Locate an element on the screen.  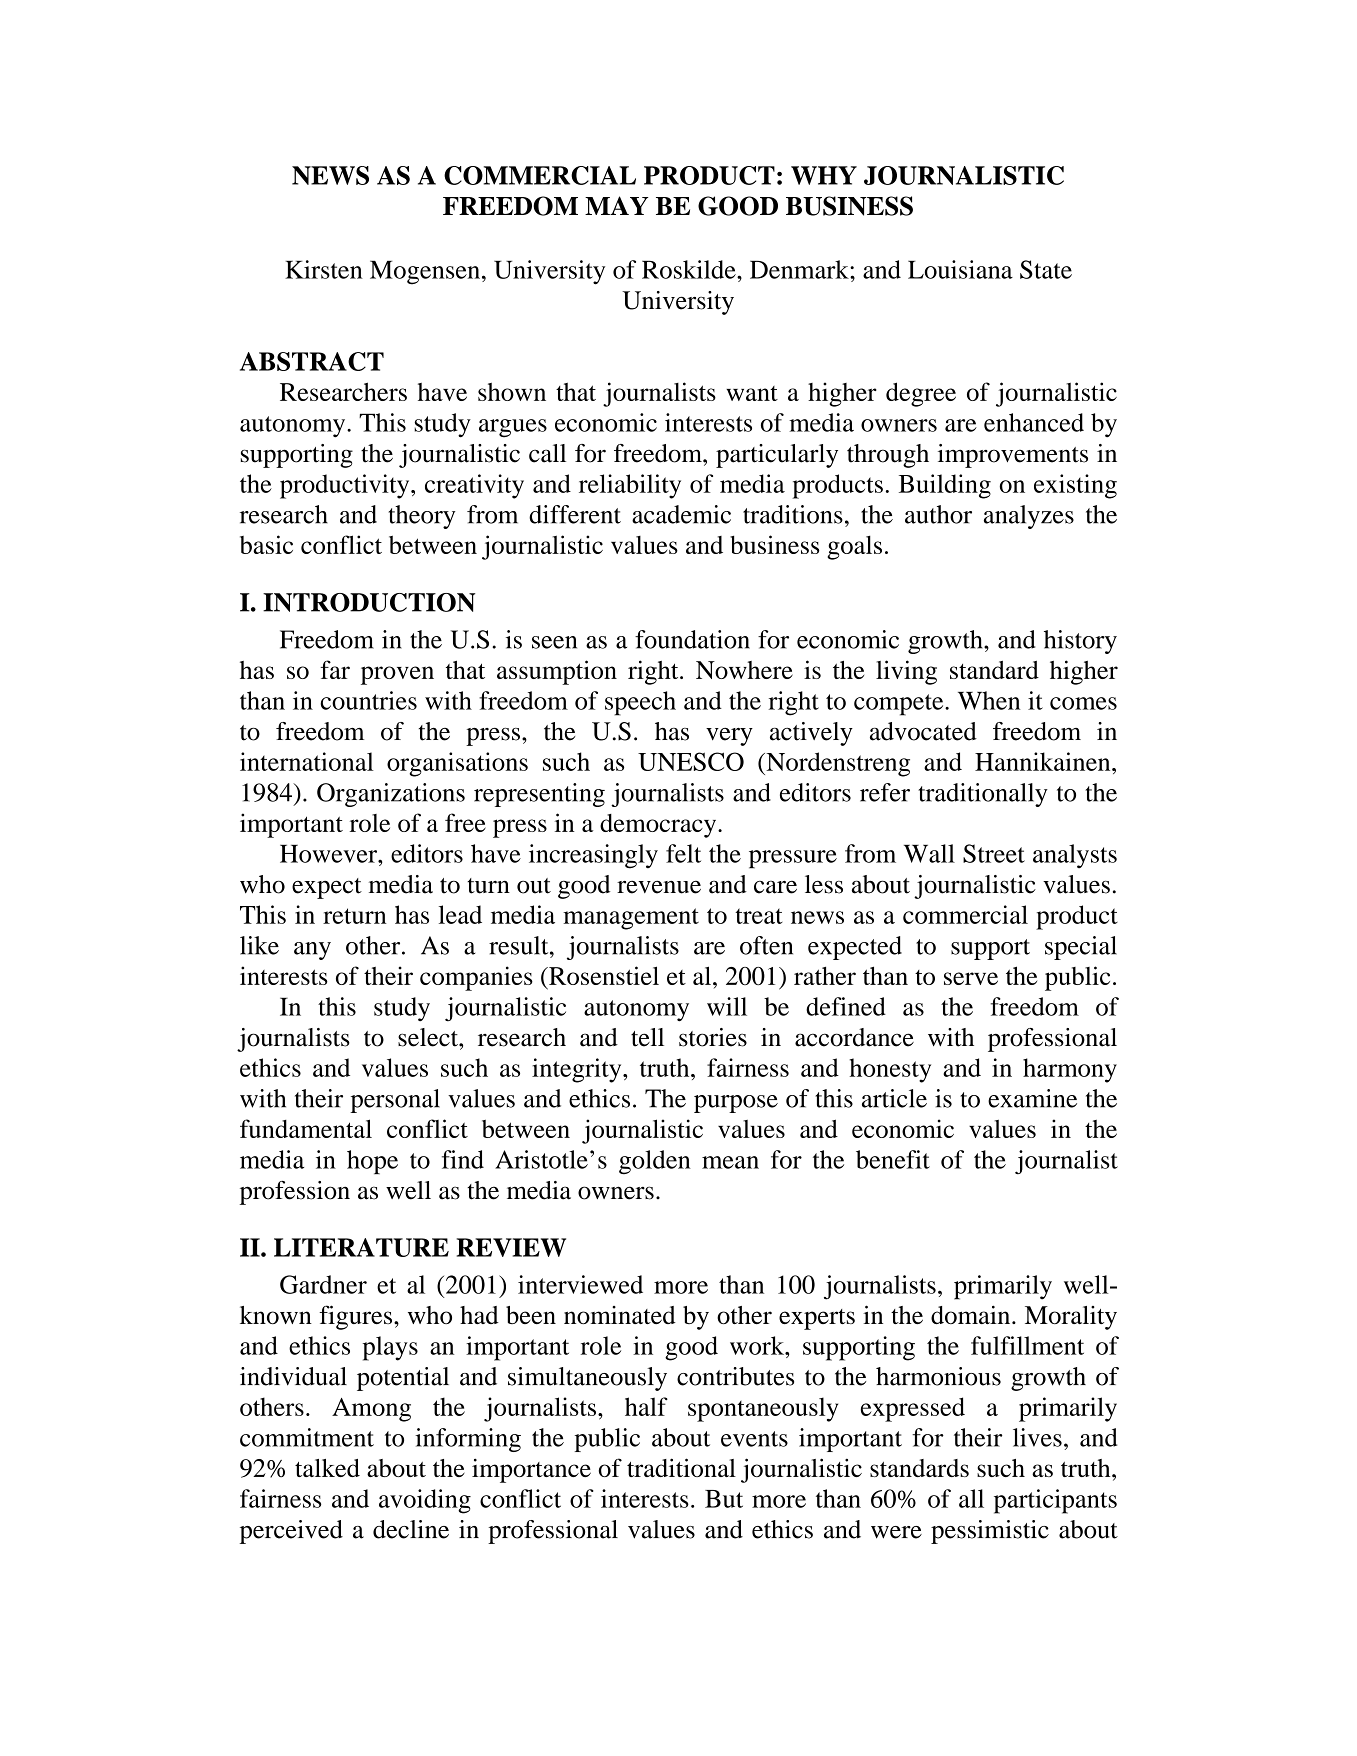
felt is located at coordinates (683, 853).
